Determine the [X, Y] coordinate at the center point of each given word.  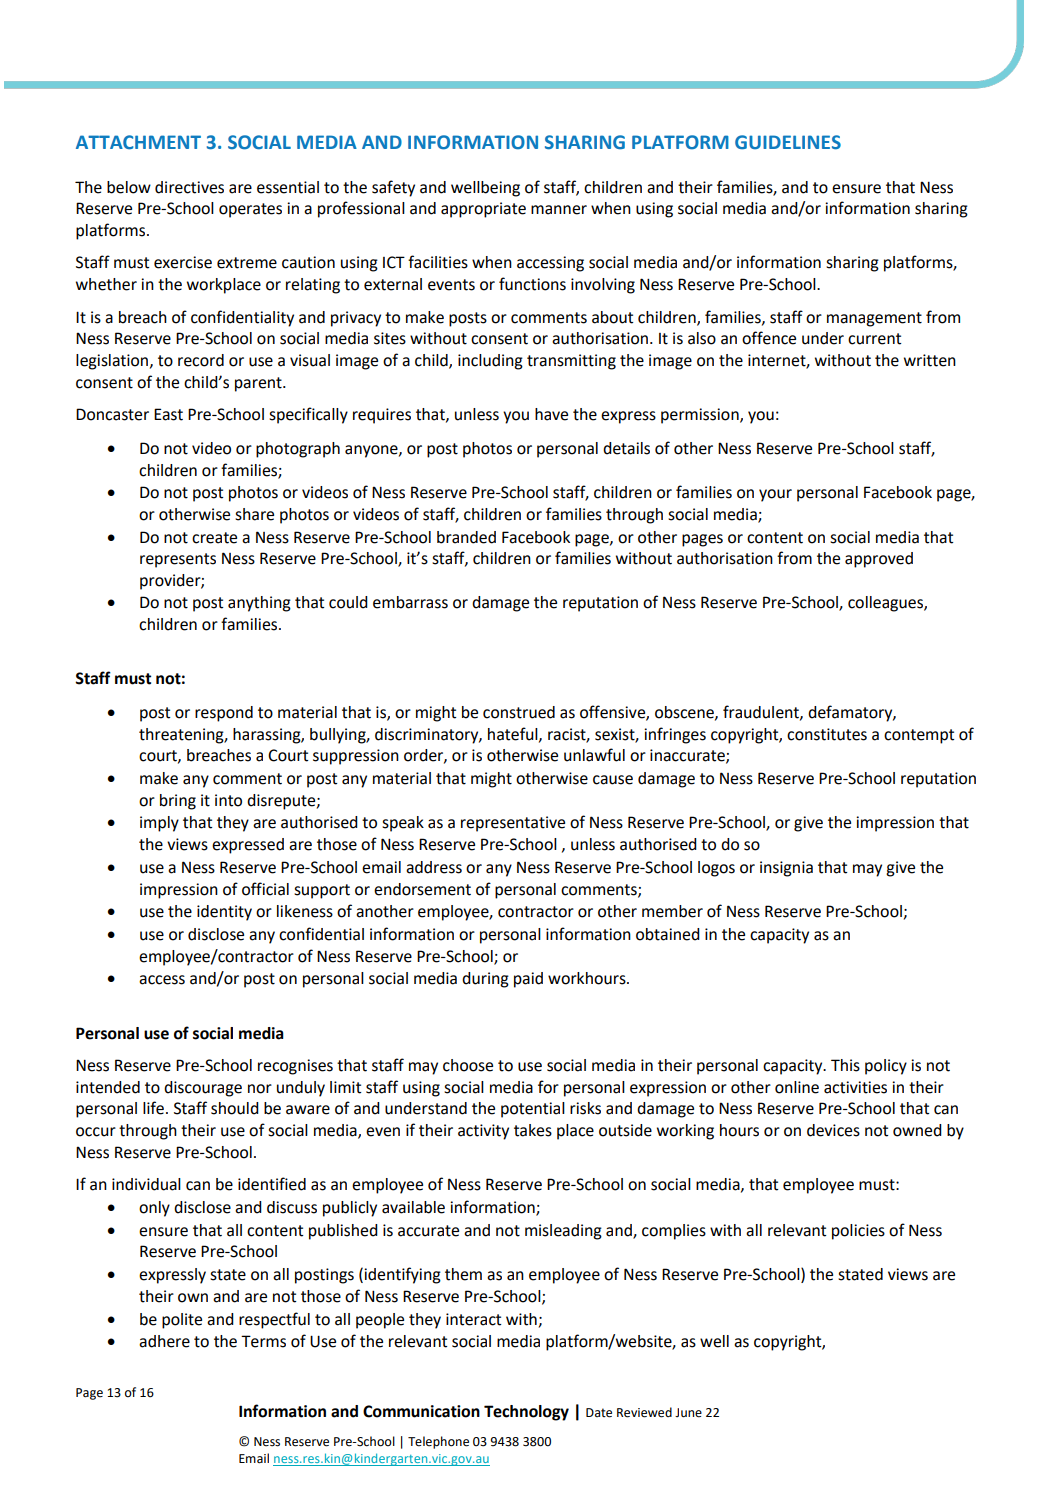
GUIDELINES [788, 142]
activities [855, 1087]
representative [513, 824]
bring [178, 802]
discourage [203, 1089]
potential [533, 1110]
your [775, 495]
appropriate [483, 210]
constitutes [827, 734]
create [214, 538]
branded [466, 537]
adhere [164, 1341]
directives [189, 187]
